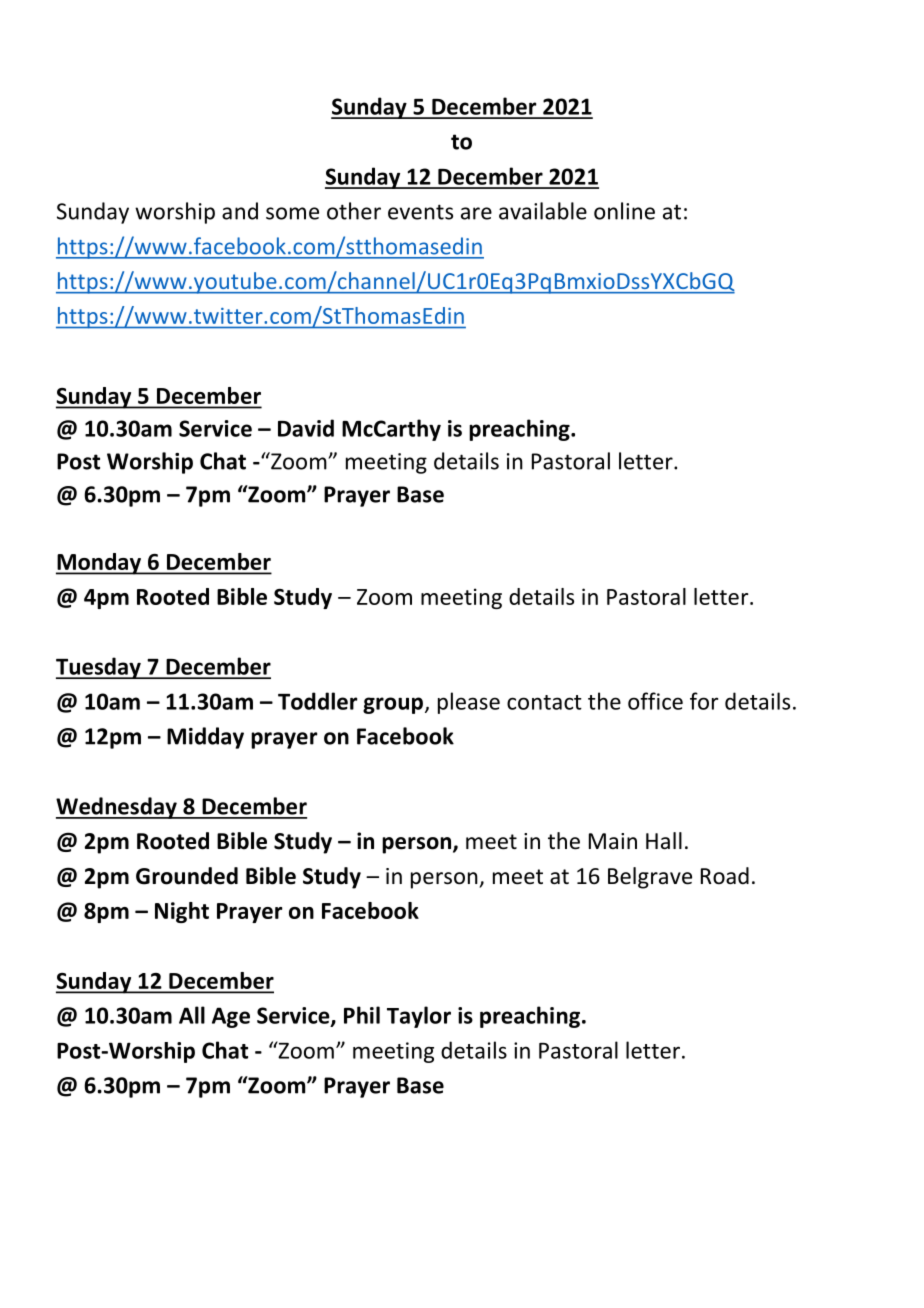 The image size is (924, 1308). What do you see at coordinates (419, 1017) in the screenshot?
I see `Taylor` at bounding box center [419, 1017].
